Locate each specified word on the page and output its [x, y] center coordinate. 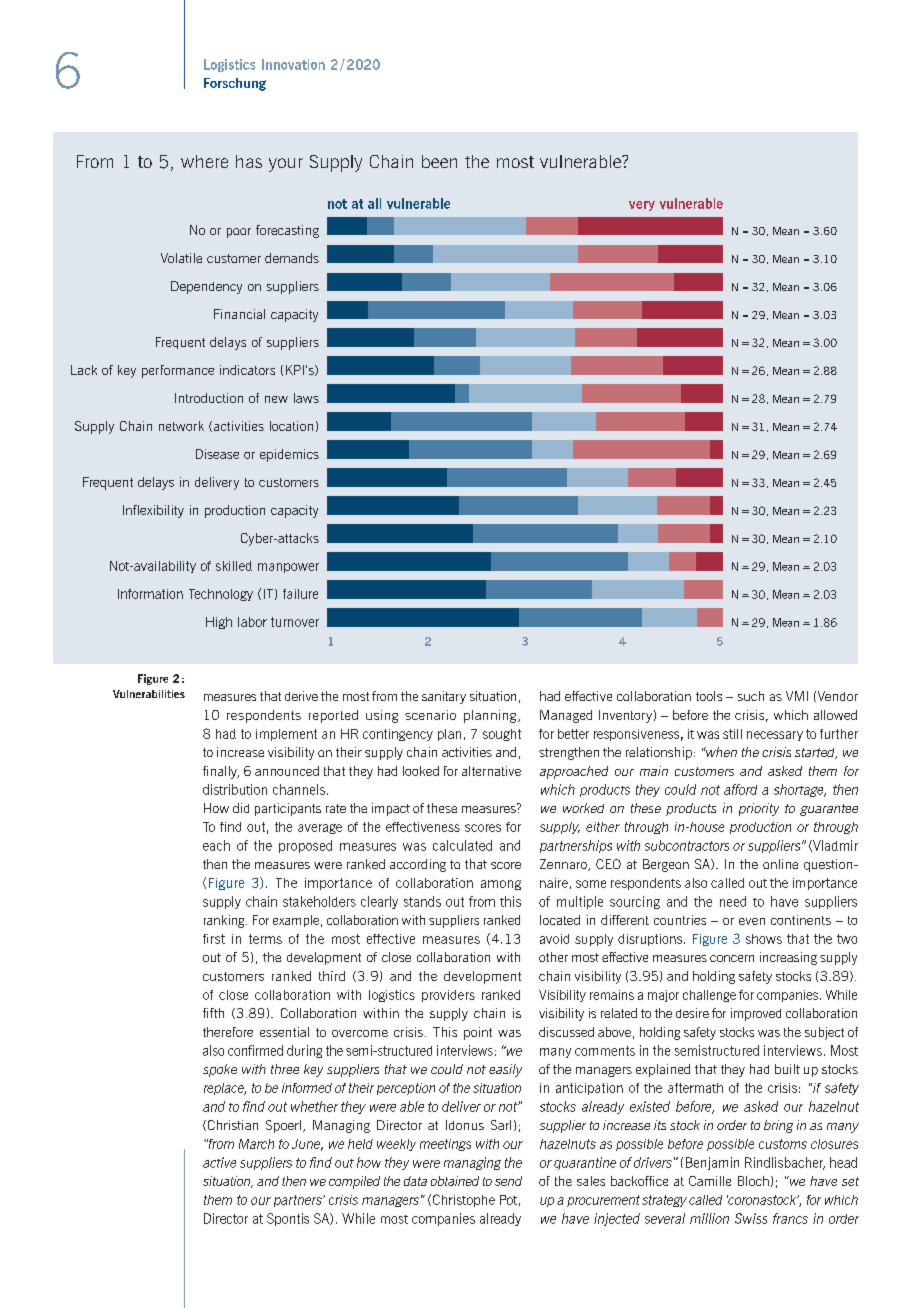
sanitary [444, 697]
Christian [231, 1125]
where [204, 161]
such [751, 696]
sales [591, 1181]
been [439, 161]
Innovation [293, 64]
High [219, 623]
